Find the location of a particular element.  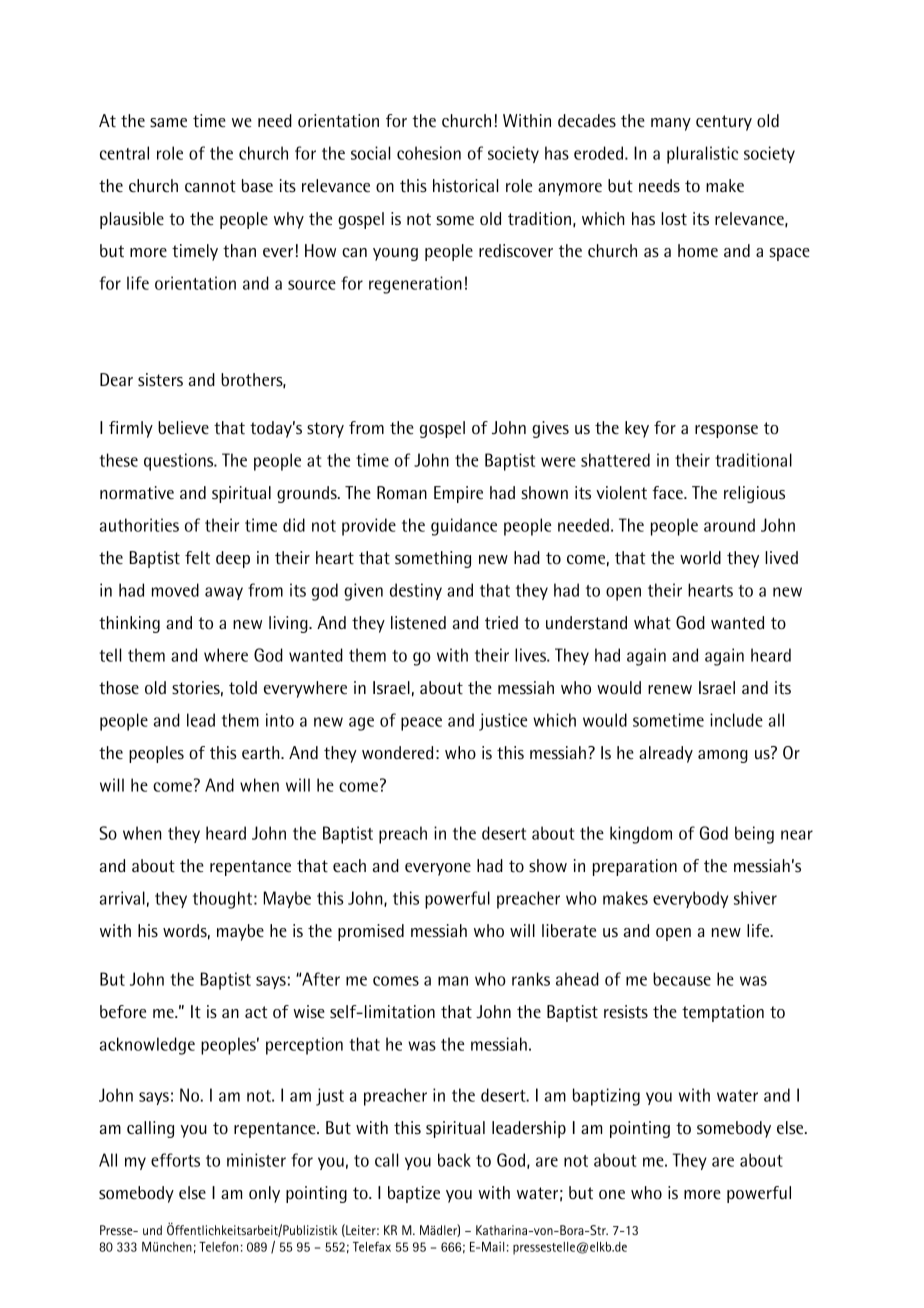

because is located at coordinates (682, 979).
